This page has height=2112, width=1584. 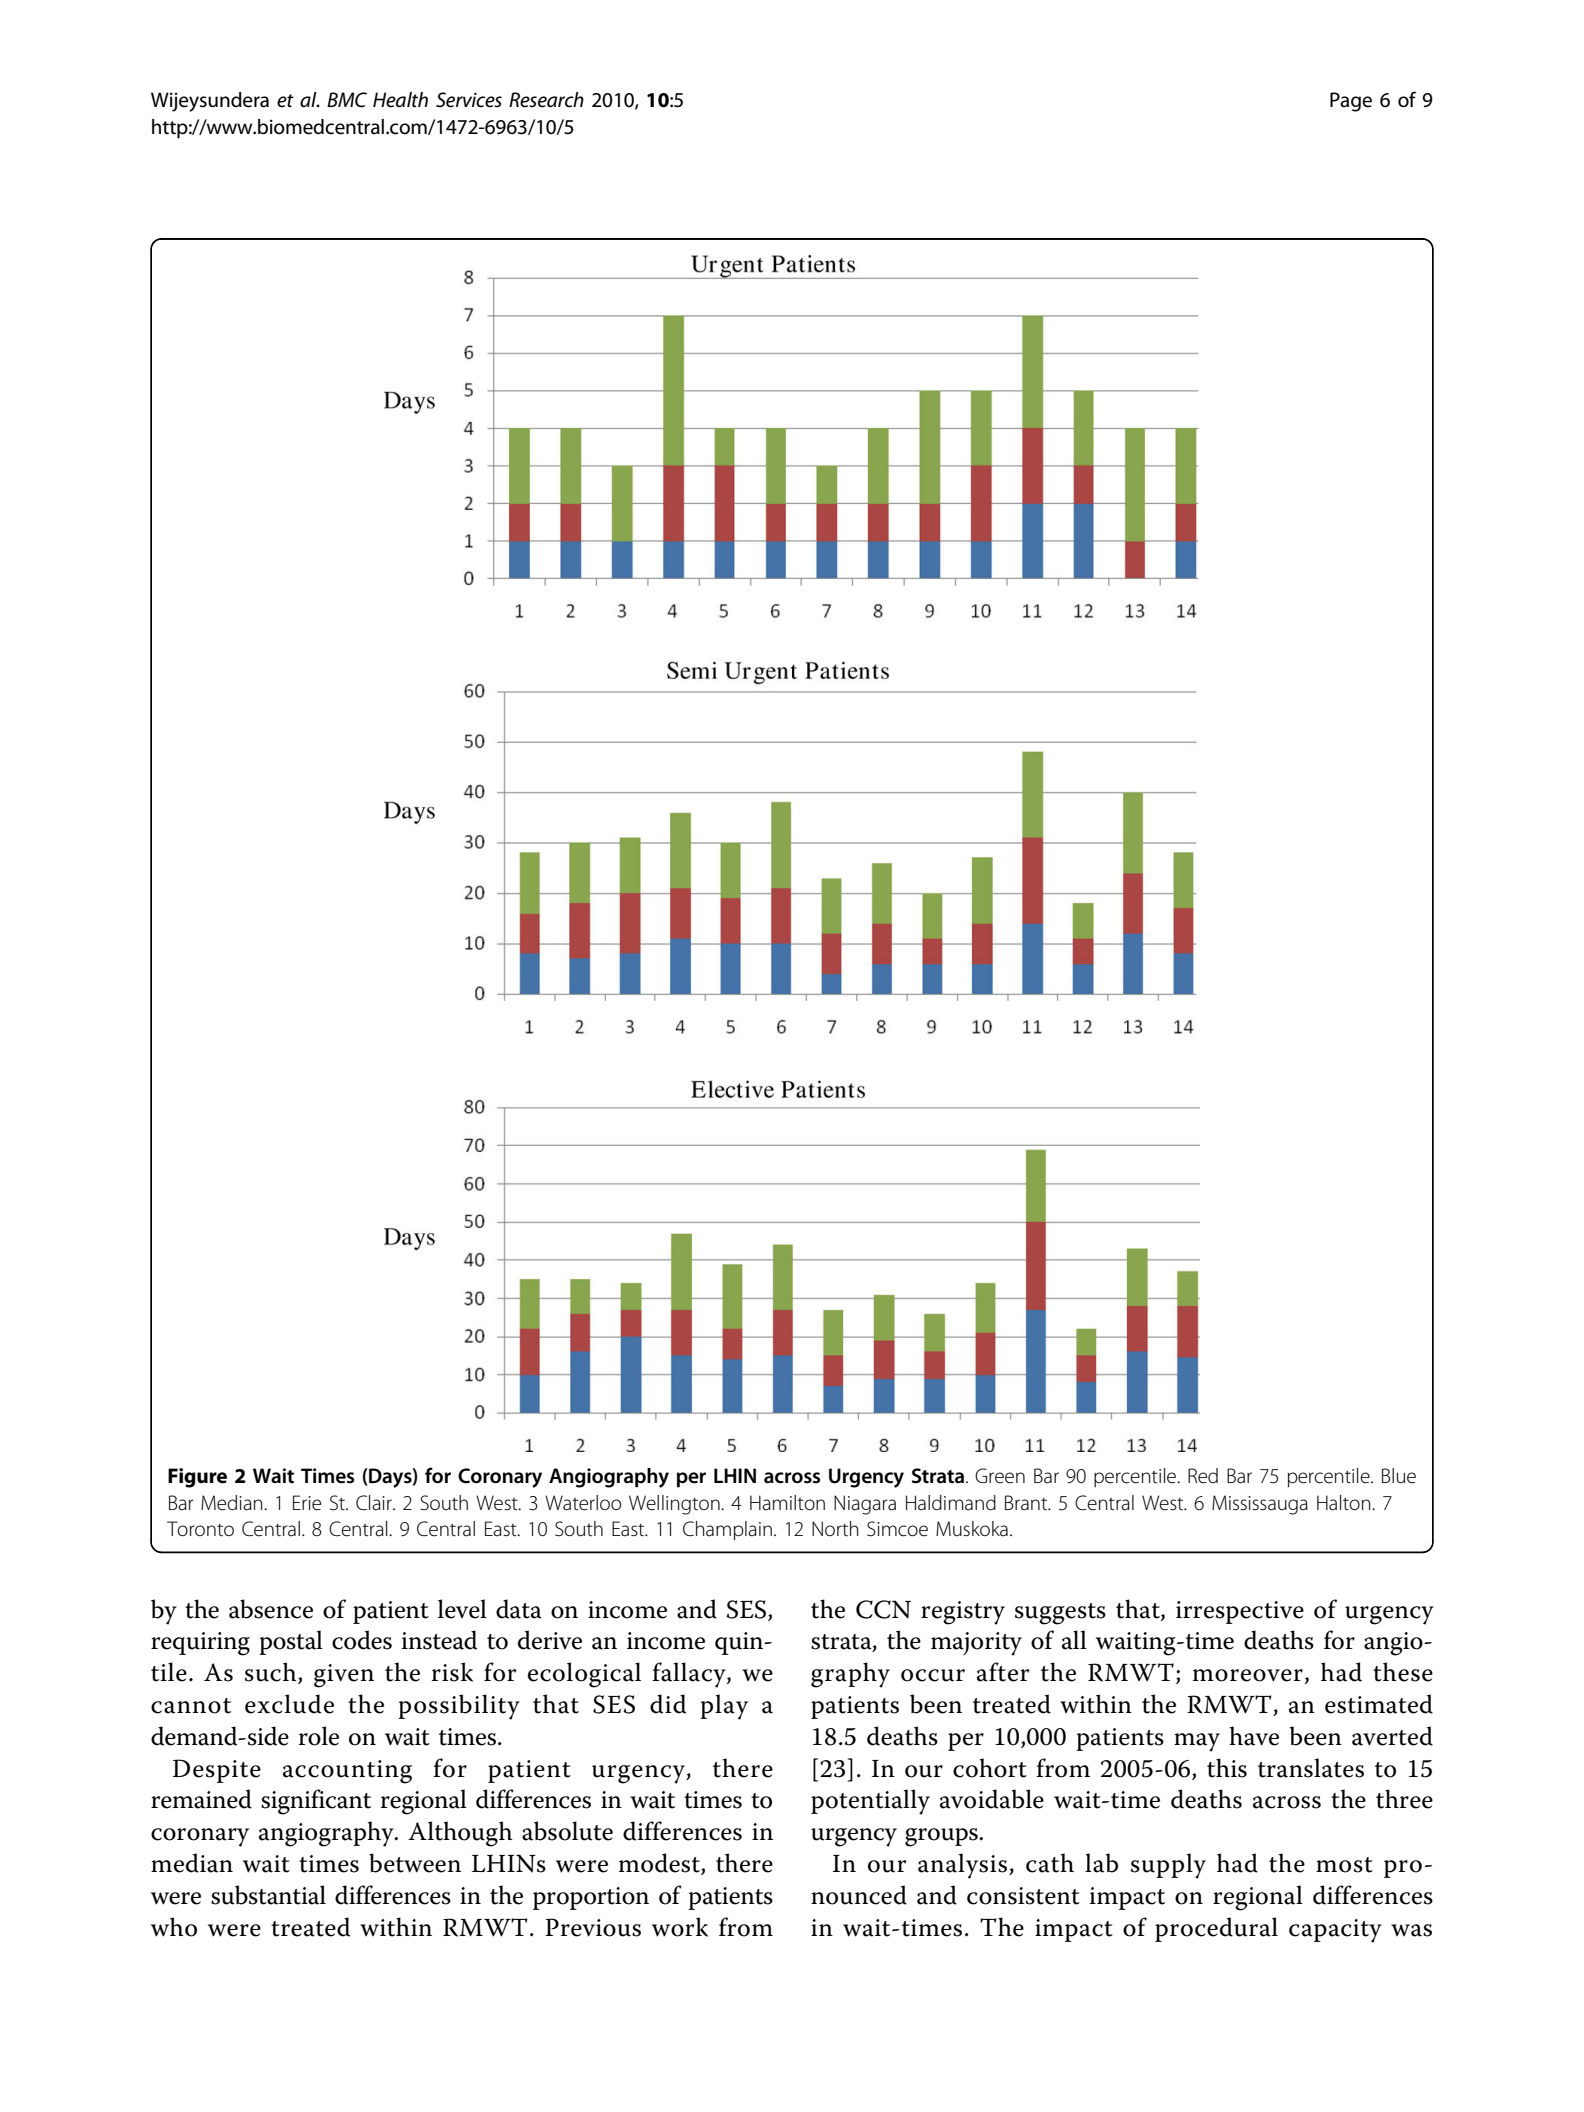 I want to click on Services, so click(x=469, y=100).
